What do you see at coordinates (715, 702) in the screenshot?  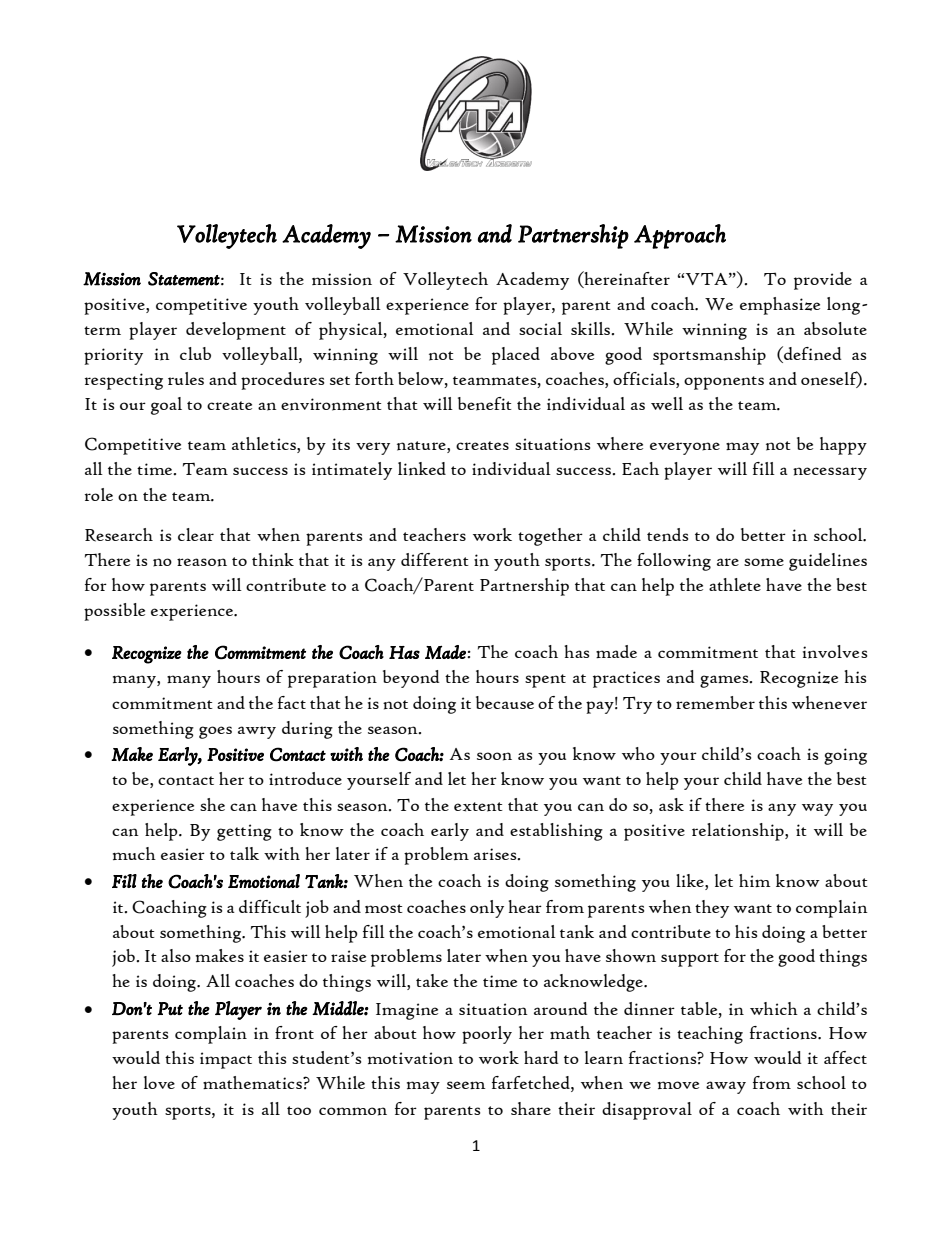 I see `remember` at bounding box center [715, 702].
